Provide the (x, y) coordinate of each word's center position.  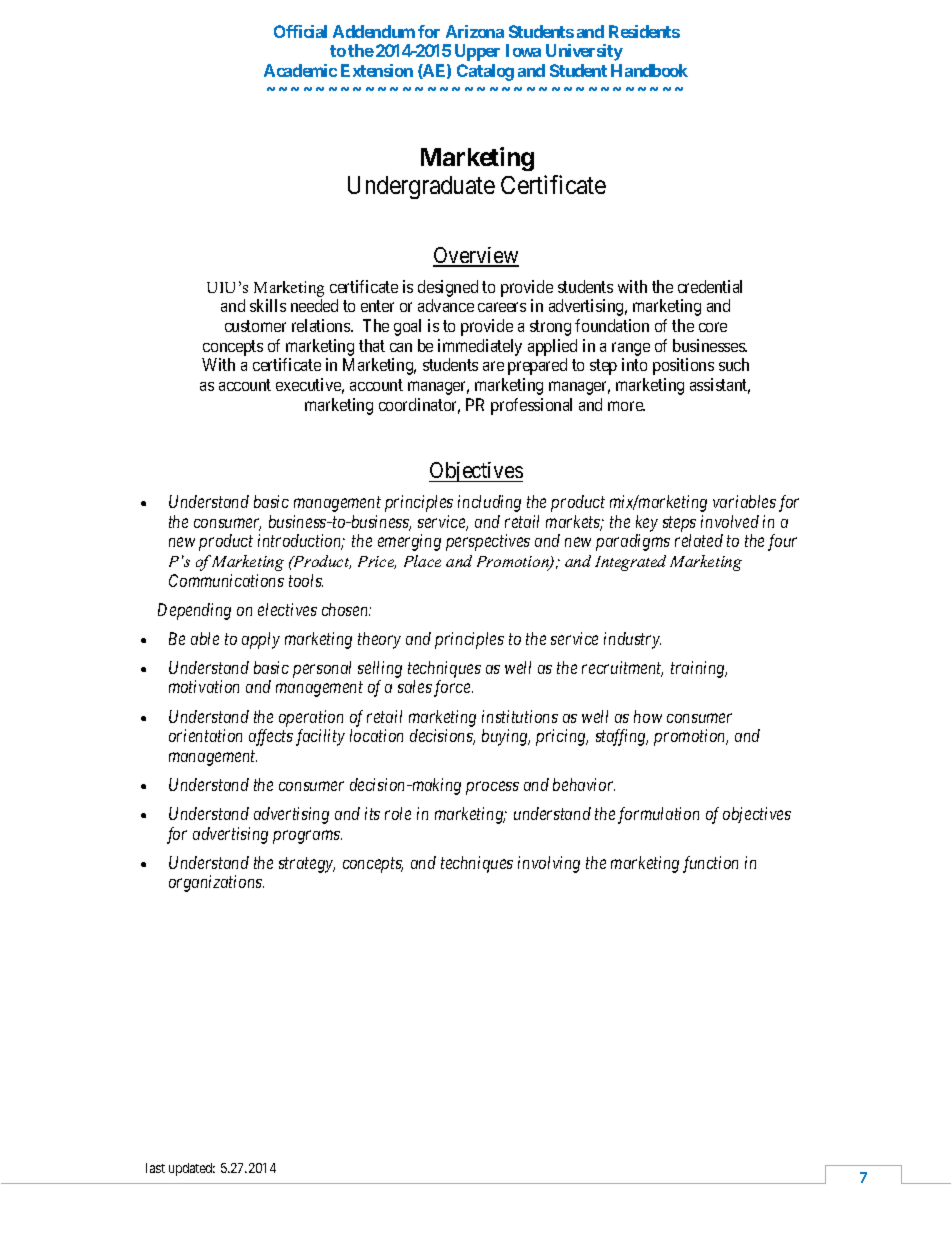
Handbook (649, 70)
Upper (477, 52)
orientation (205, 735)
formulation (658, 815)
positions (683, 366)
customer (255, 326)
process (492, 788)
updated (192, 1169)
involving (549, 864)
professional (531, 406)
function (710, 864)
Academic (300, 70)
